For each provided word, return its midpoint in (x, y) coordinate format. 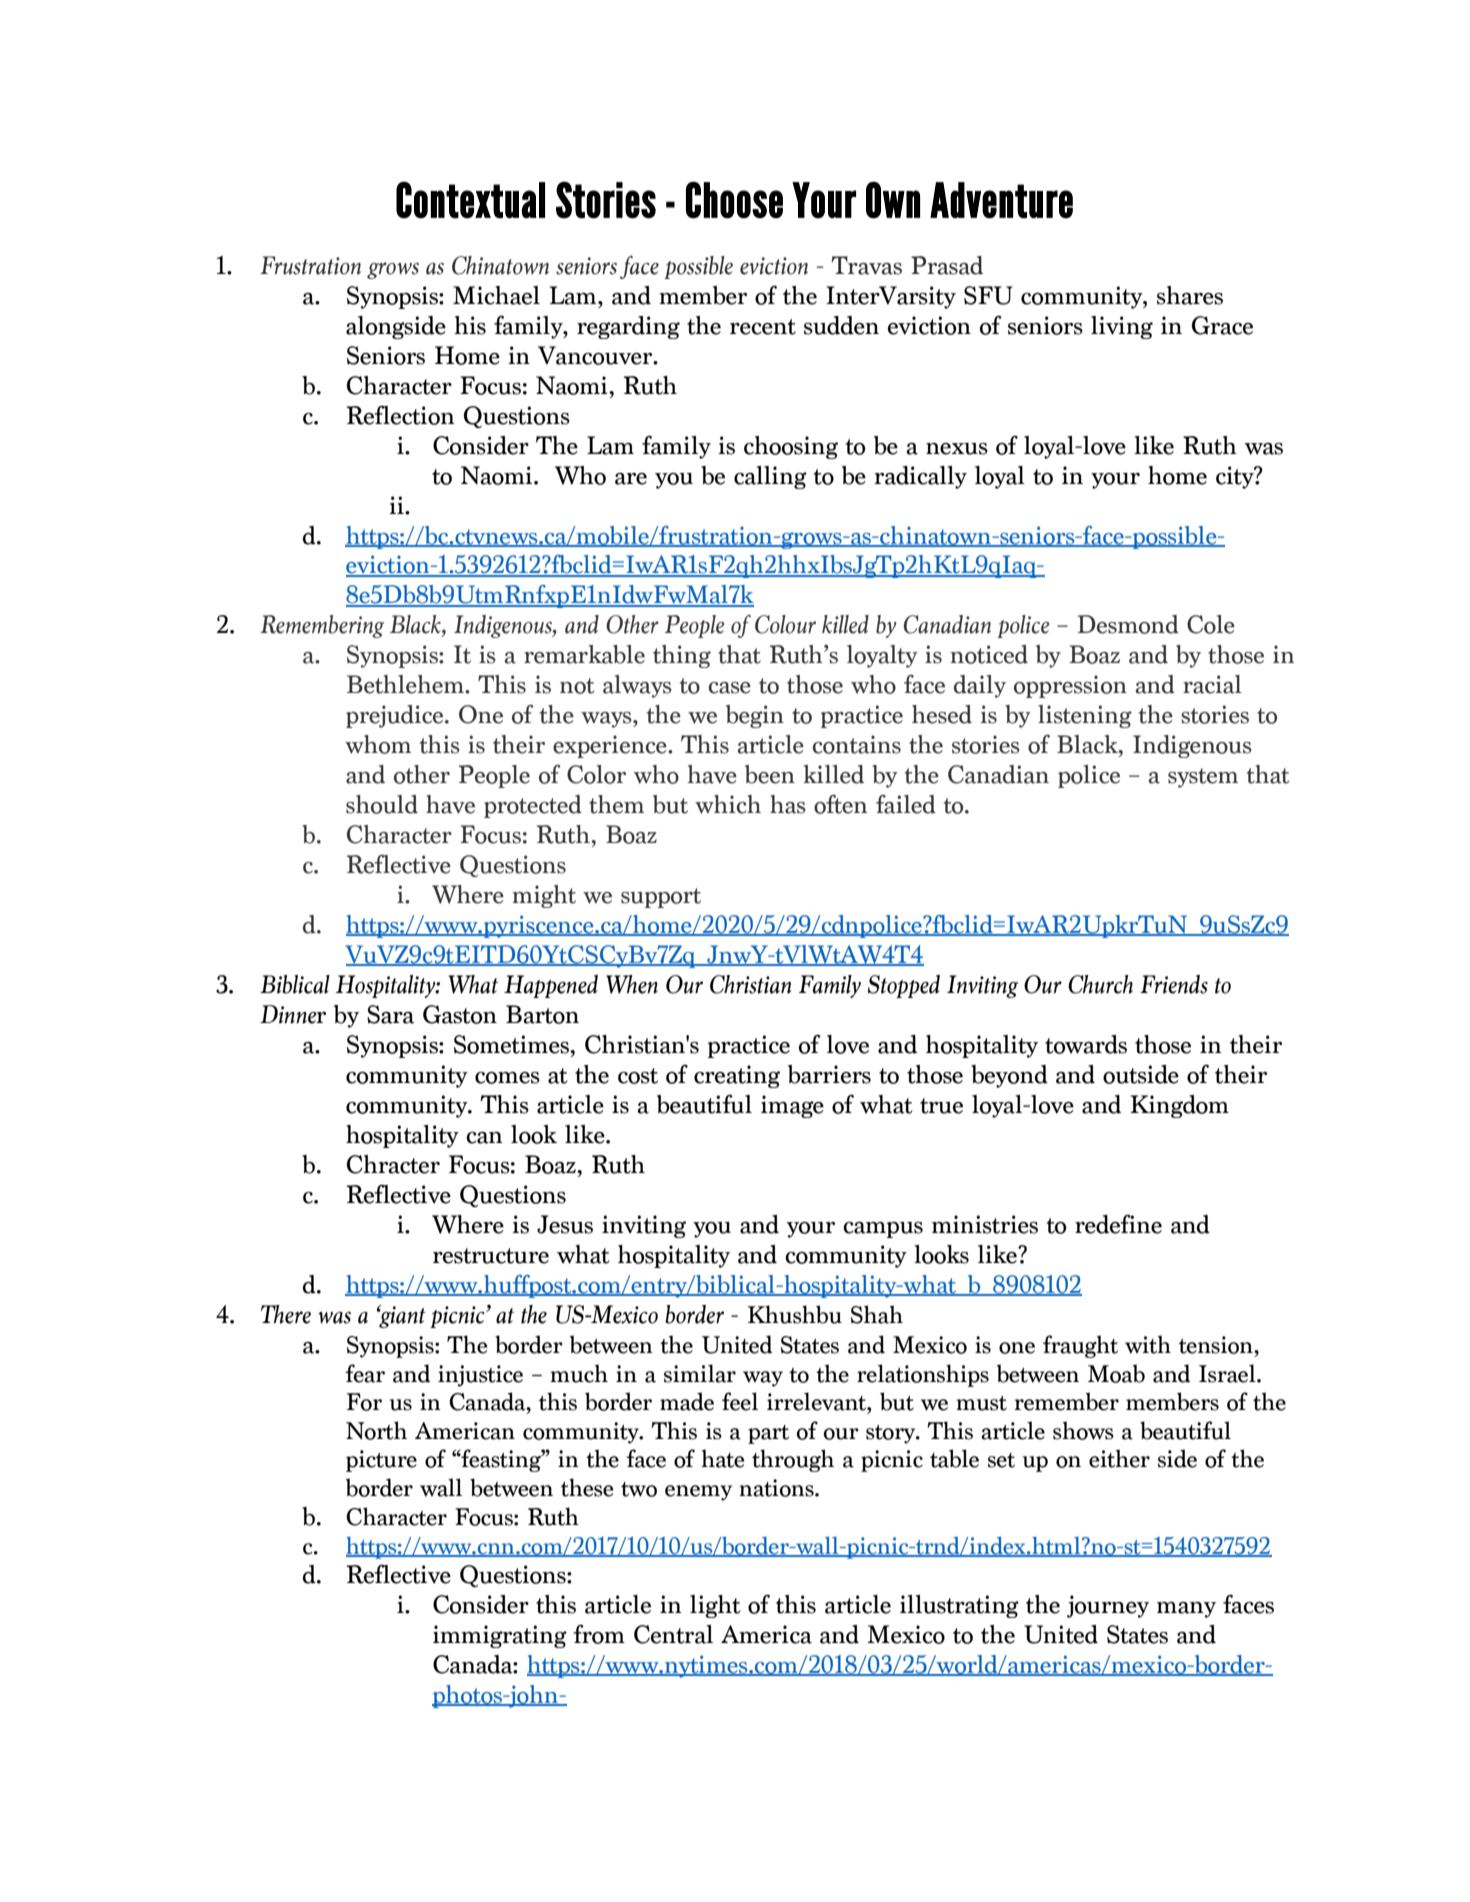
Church (1100, 984)
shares (1190, 295)
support (661, 898)
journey (1108, 1606)
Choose (734, 200)
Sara (390, 1014)
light (715, 1606)
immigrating (500, 1636)
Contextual (470, 200)
